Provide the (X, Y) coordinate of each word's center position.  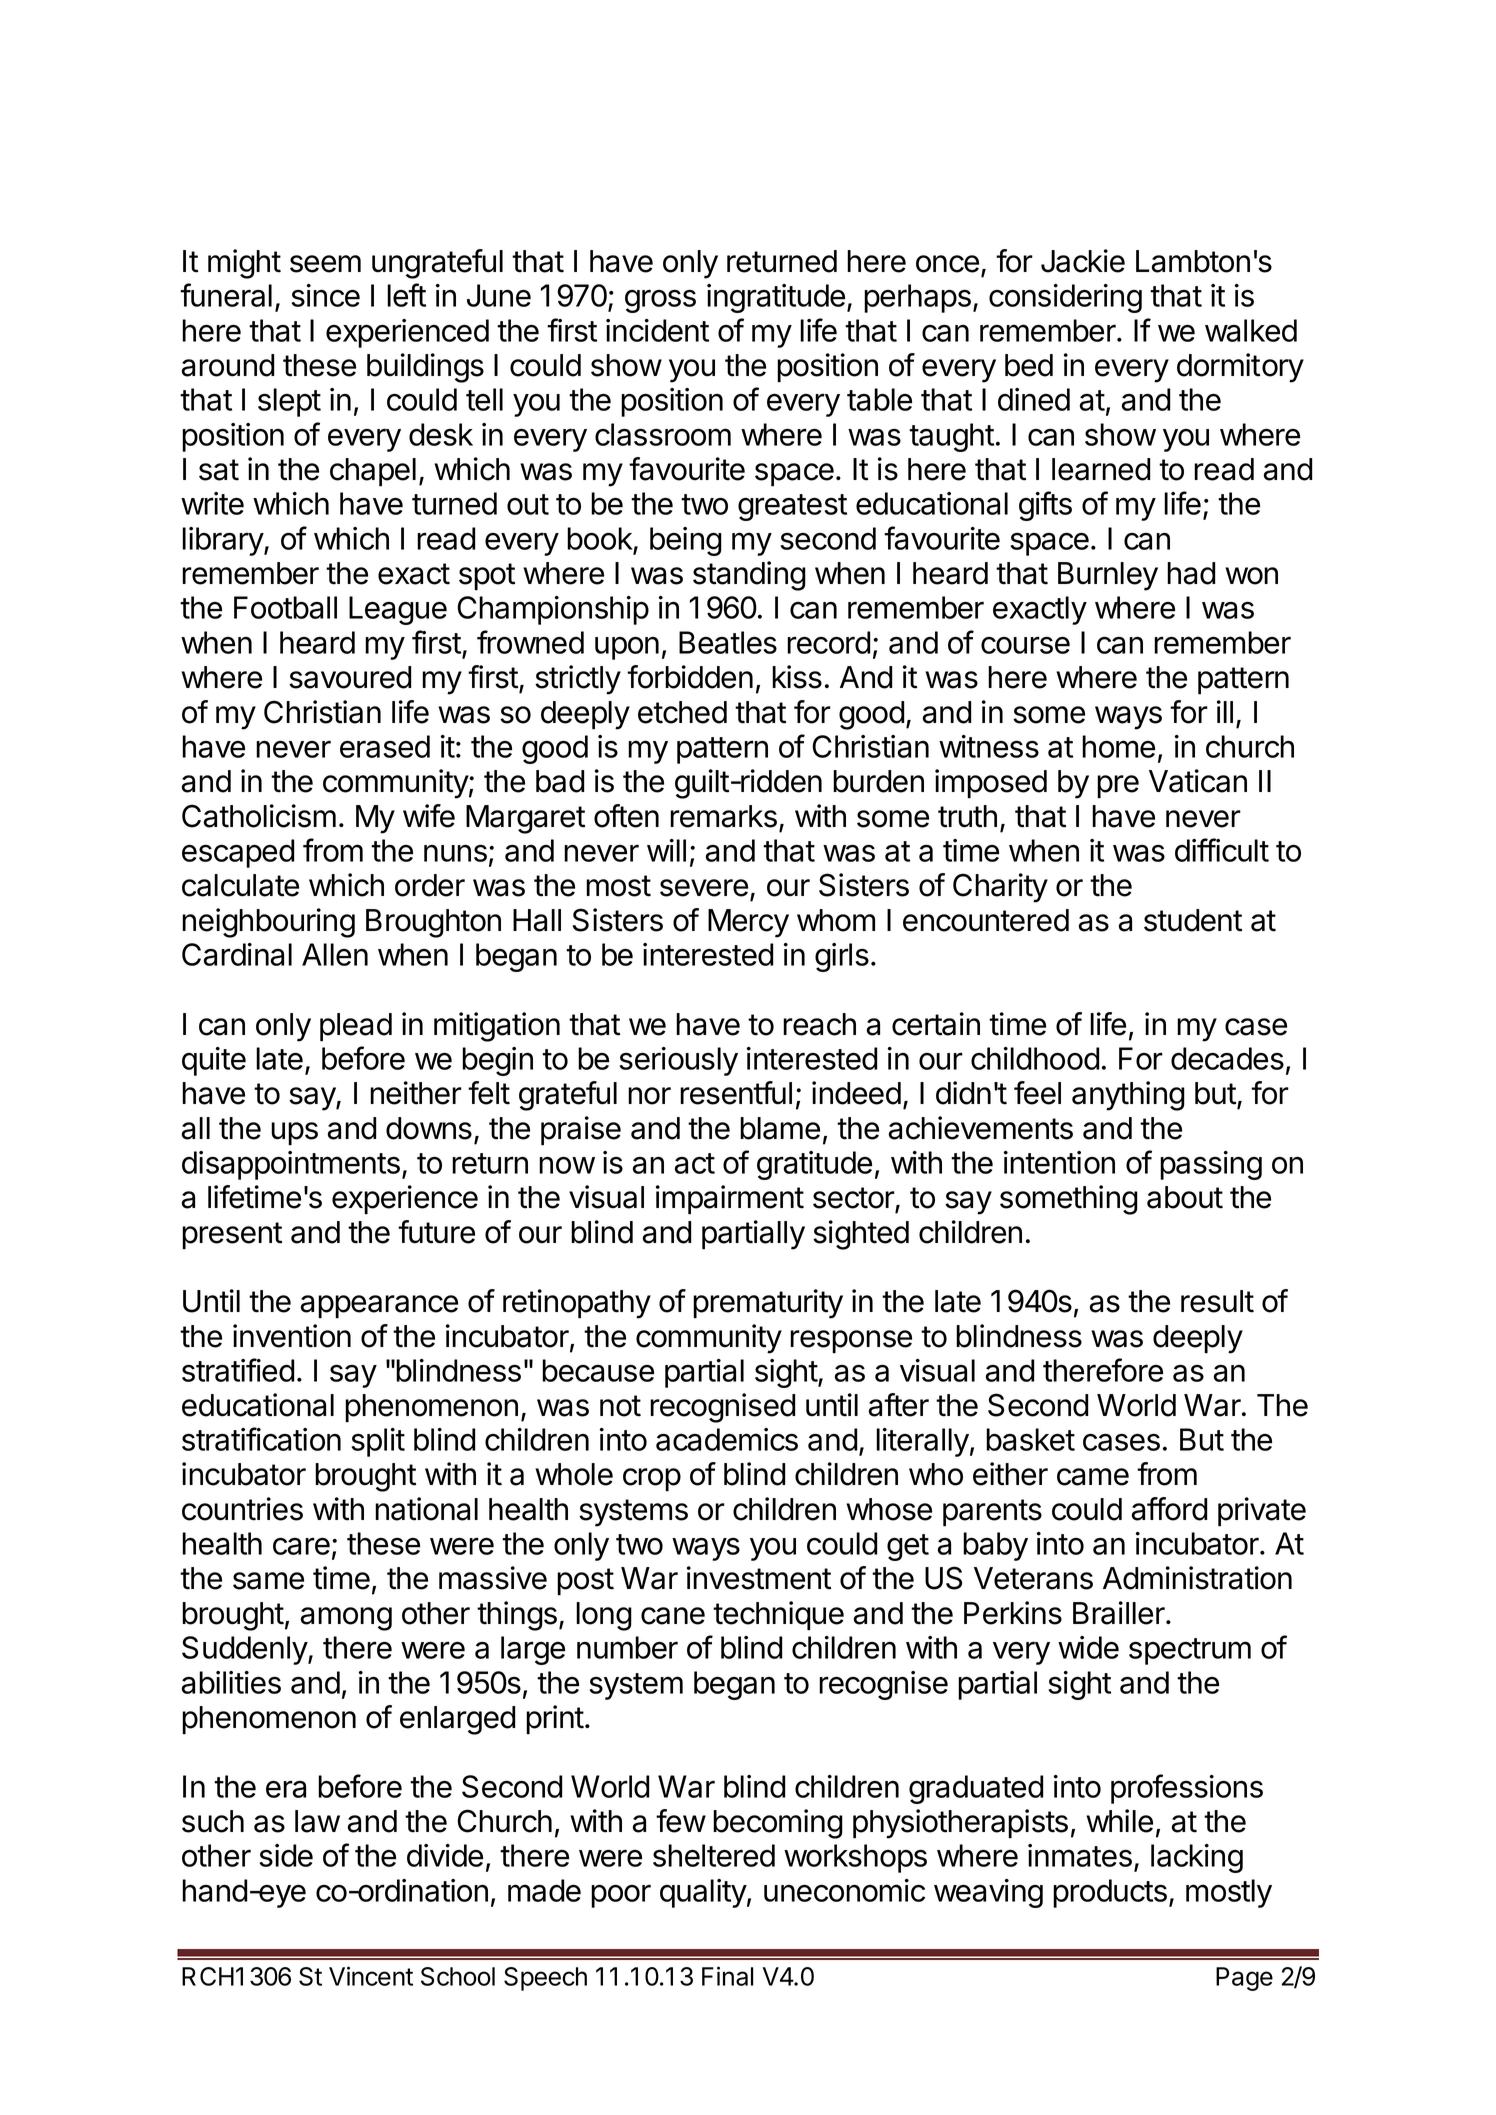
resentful (736, 1093)
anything (1128, 1096)
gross (660, 301)
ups (294, 1134)
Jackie (1083, 261)
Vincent (371, 1976)
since (325, 295)
